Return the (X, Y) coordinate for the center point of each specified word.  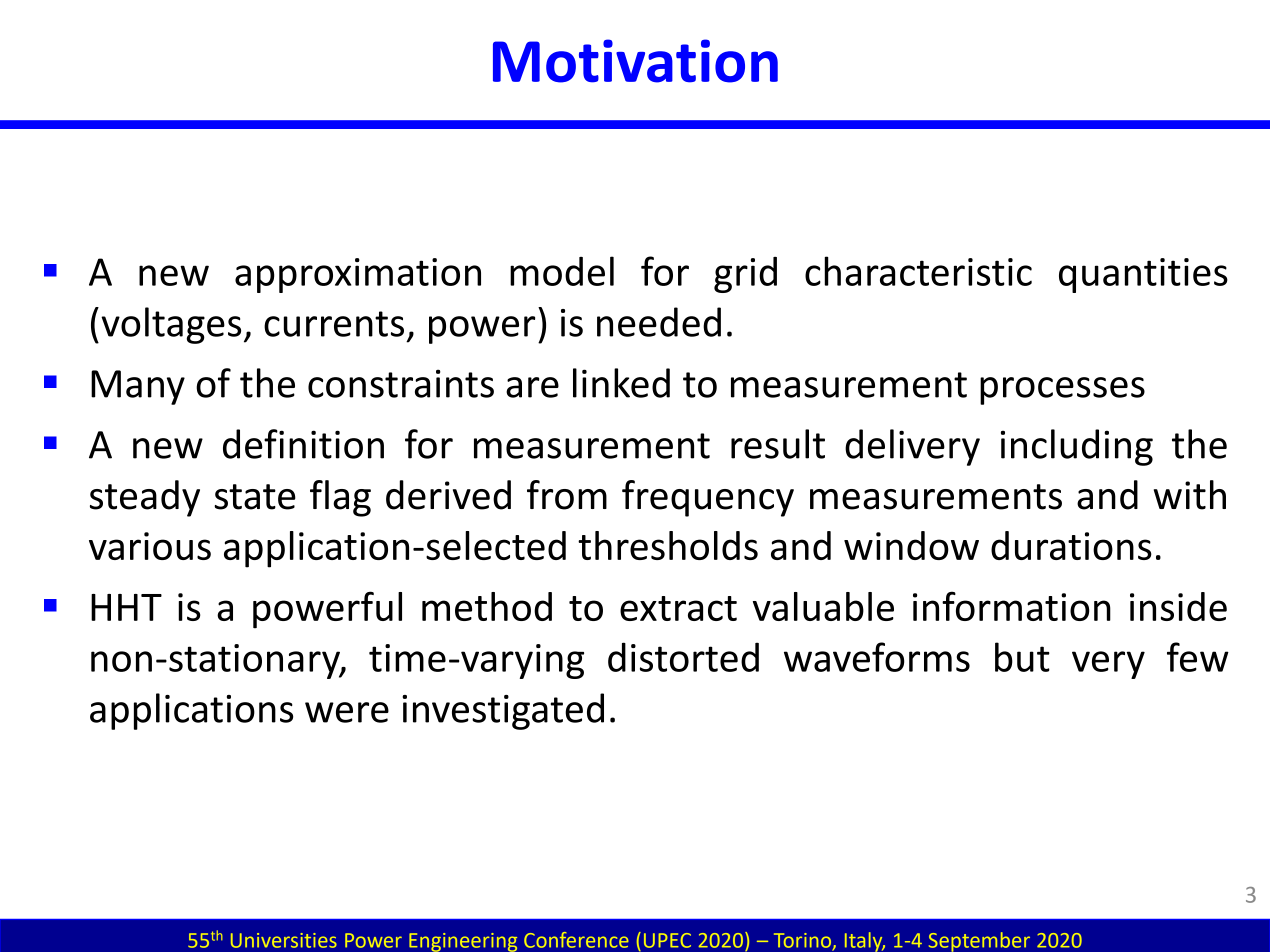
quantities (1143, 275)
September (979, 942)
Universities (284, 940)
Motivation (635, 61)
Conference (576, 940)
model (562, 271)
